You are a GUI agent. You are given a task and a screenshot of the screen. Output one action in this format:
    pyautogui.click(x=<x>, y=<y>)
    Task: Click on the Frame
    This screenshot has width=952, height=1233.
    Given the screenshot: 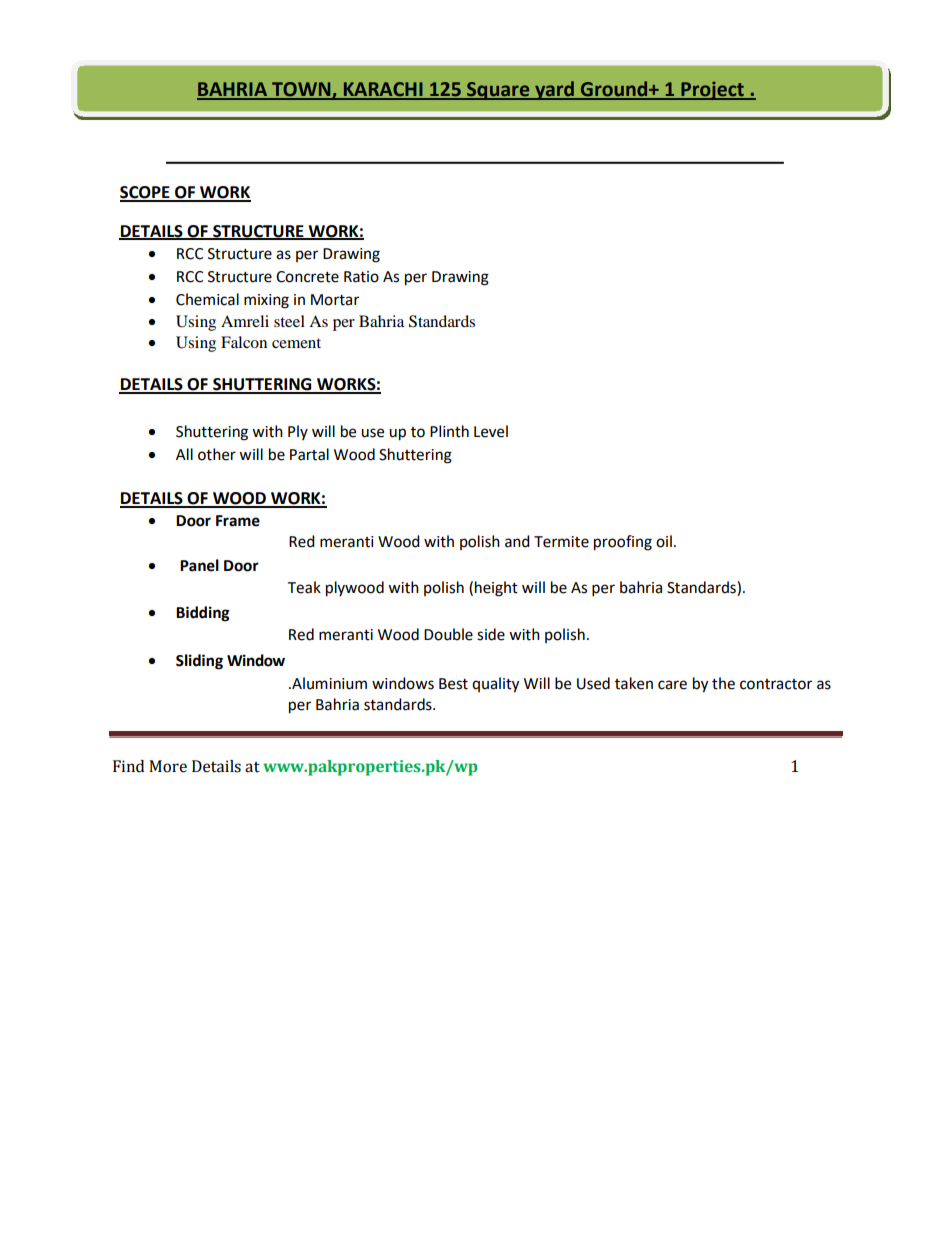 What is the action you would take?
    pyautogui.click(x=238, y=521)
